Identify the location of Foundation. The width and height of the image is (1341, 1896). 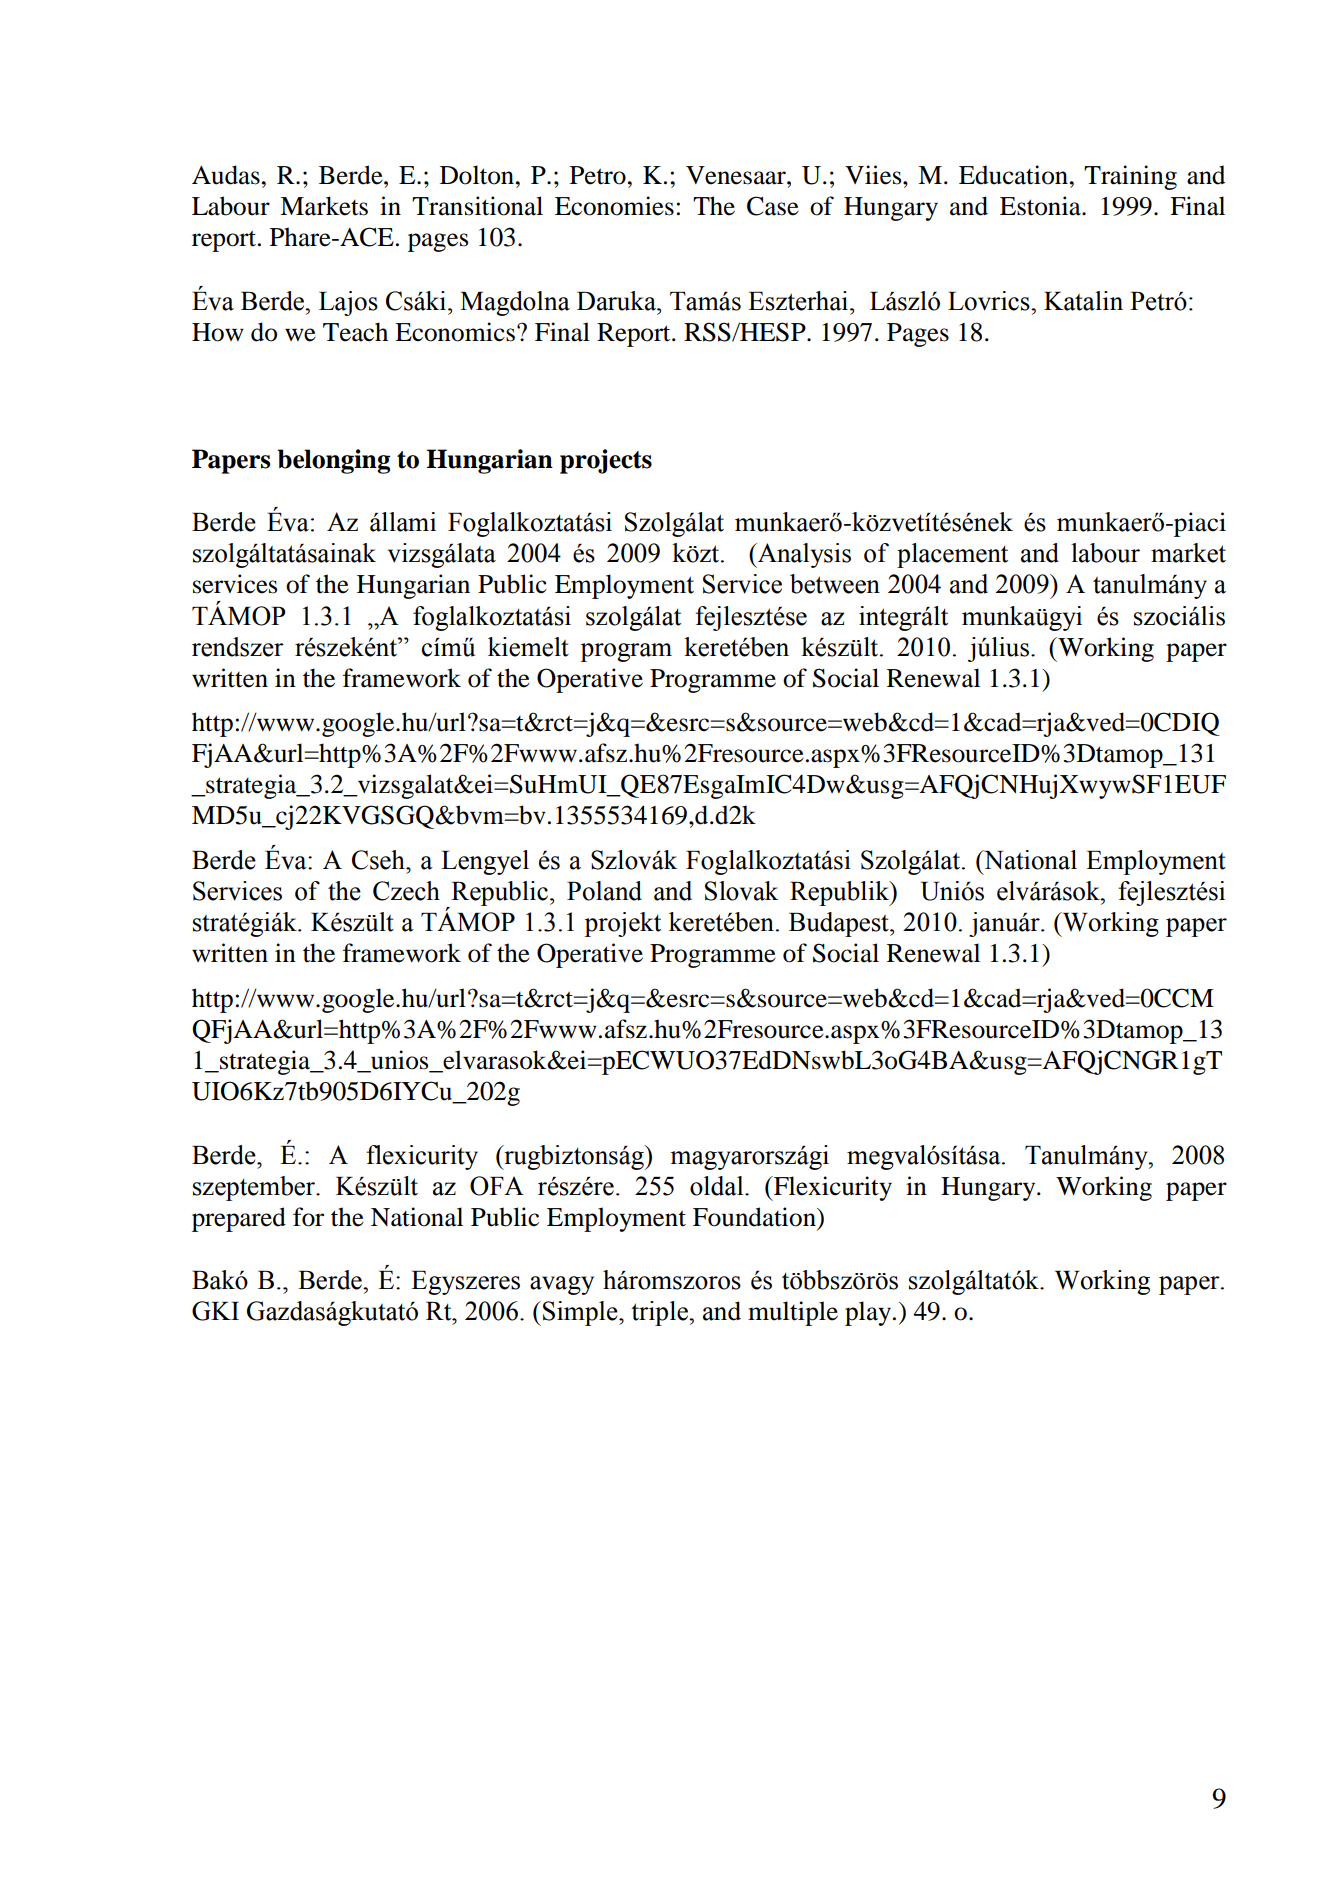
(755, 1217).
